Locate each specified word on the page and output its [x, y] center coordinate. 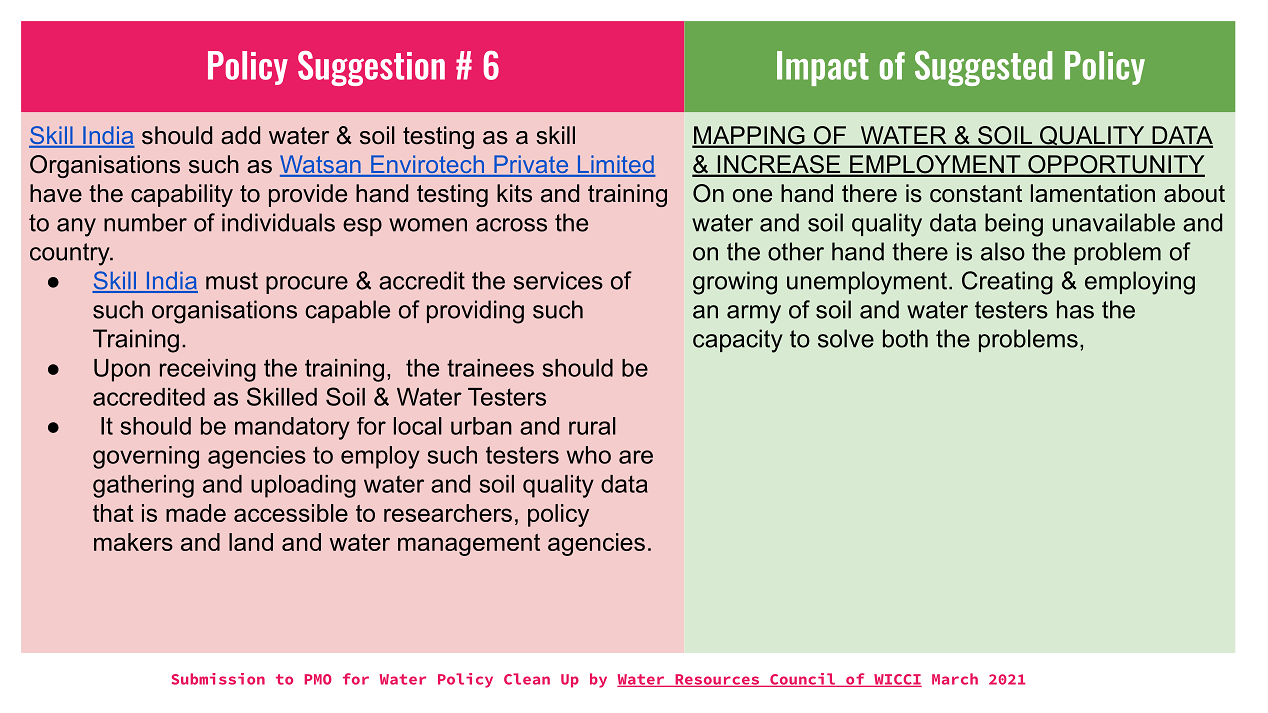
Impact [823, 68]
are [636, 457]
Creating [1007, 283]
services [558, 280]
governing [146, 457]
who [589, 455]
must [232, 281]
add [240, 135]
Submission [218, 679]
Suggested [984, 68]
